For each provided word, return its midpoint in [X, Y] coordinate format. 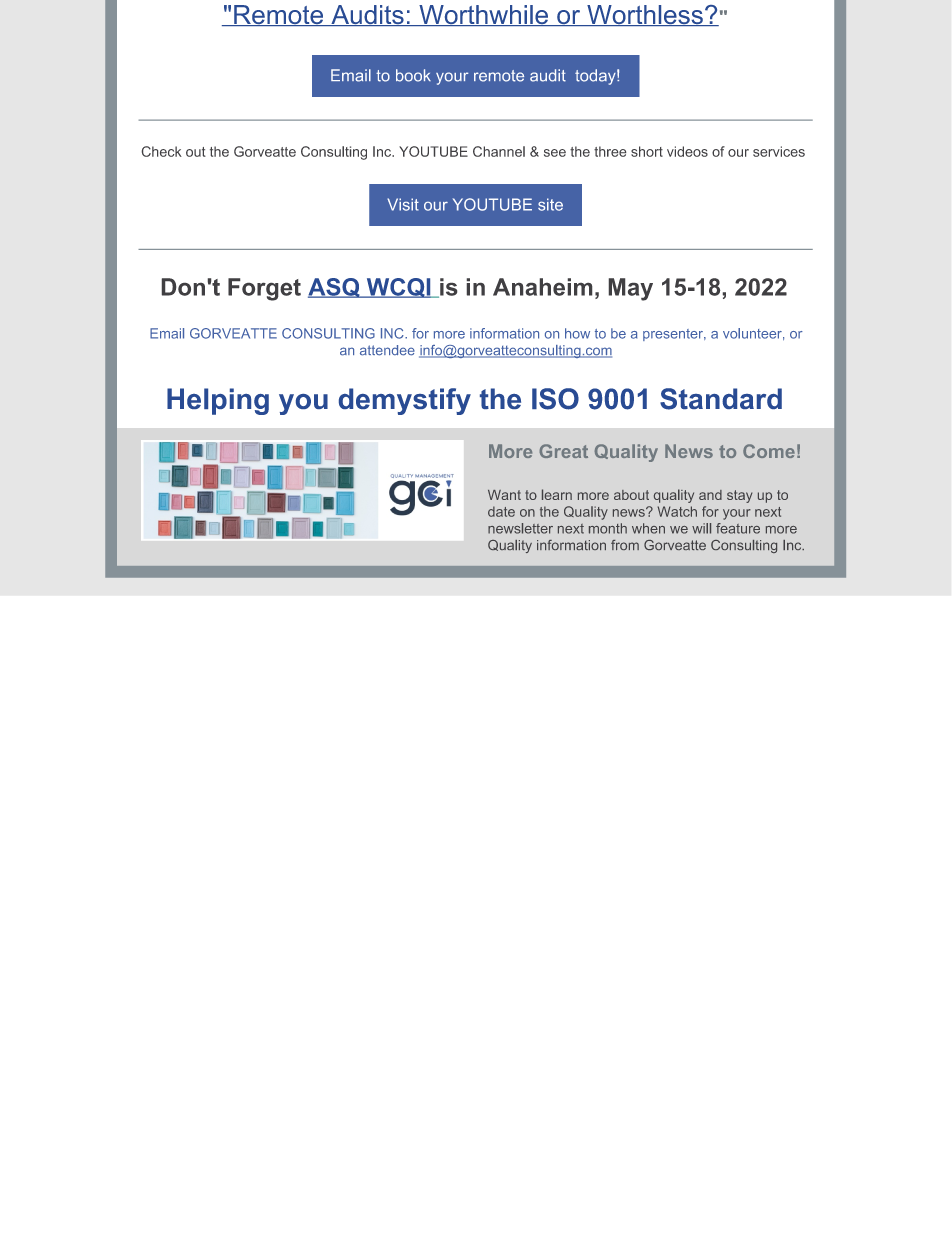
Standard [721, 399]
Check [162, 151]
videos [687, 151]
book [413, 75]
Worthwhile [483, 15]
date [501, 511]
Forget [264, 289]
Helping [218, 401]
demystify [405, 401]
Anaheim [542, 287]
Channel [499, 151]
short [647, 151]
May [631, 289]
